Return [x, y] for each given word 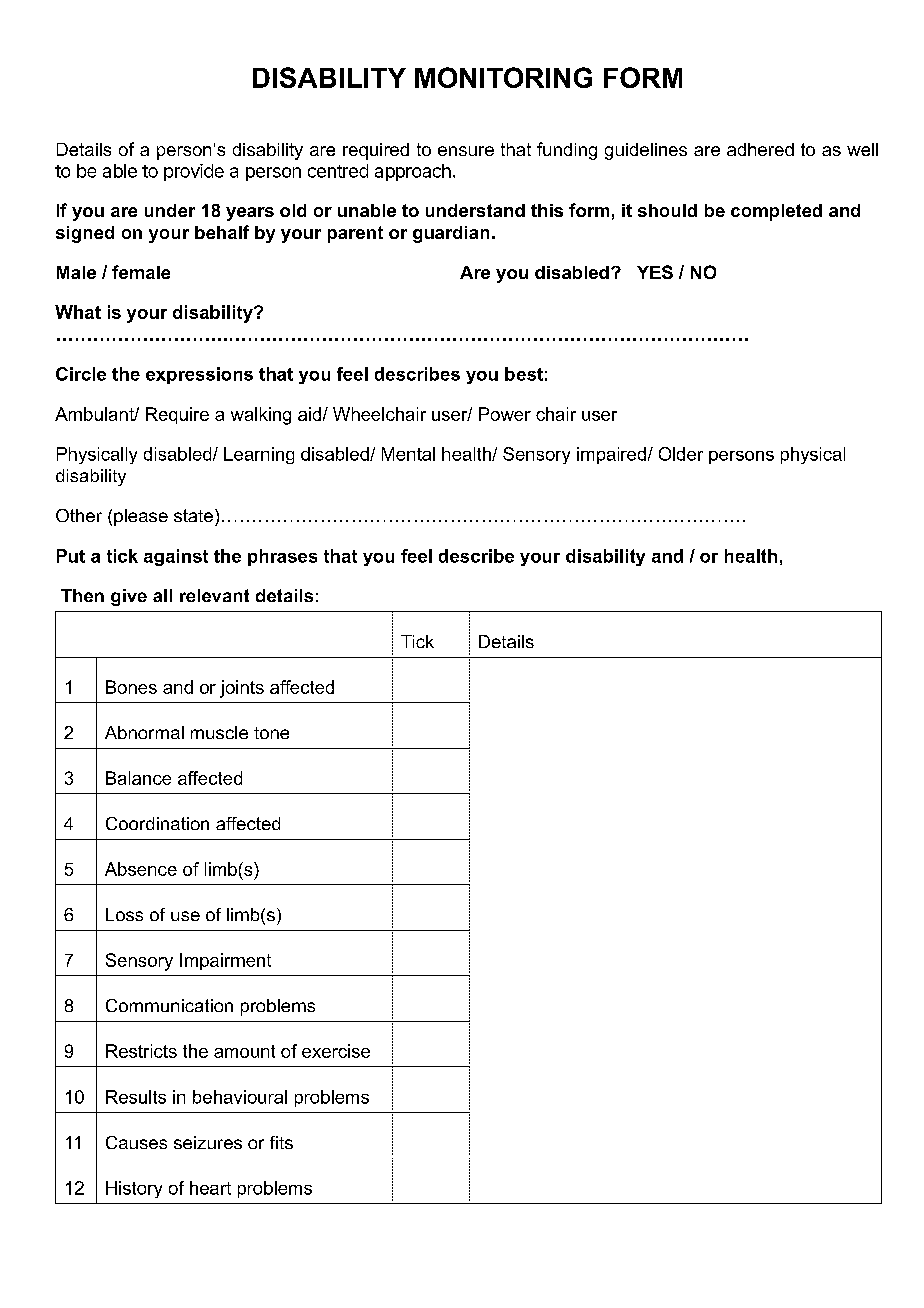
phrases [282, 557]
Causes [136, 1142]
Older [681, 454]
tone [271, 733]
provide [194, 172]
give [129, 597]
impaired [611, 455]
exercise [336, 1051]
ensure [466, 151]
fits [281, 1142]
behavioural [240, 1097]
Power [505, 414]
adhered [760, 149]
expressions [199, 375]
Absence [141, 869]
